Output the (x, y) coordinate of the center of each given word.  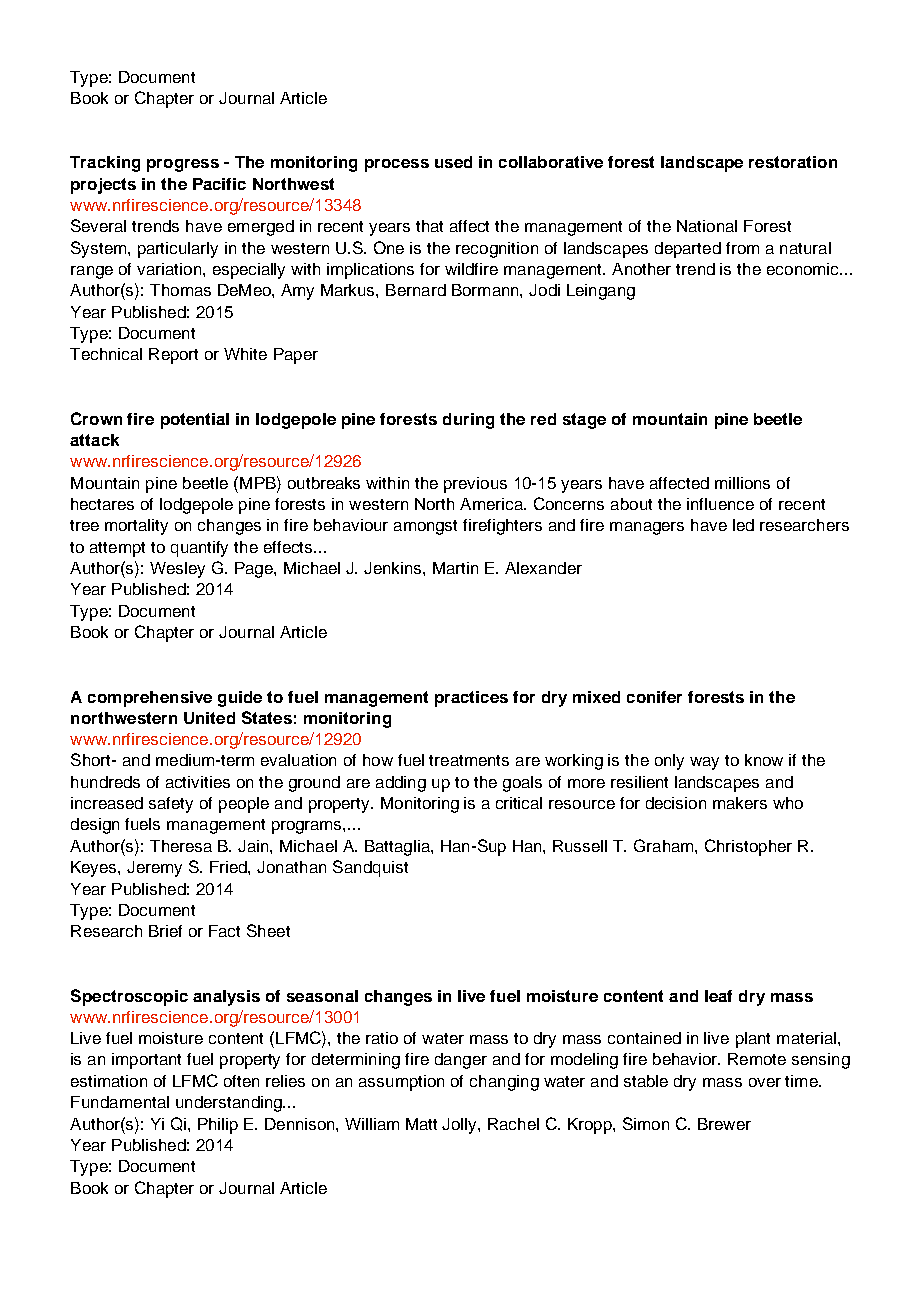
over (765, 1082)
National (707, 226)
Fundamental (120, 1102)
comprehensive (150, 699)
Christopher (748, 847)
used (453, 162)
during (468, 421)
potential (195, 421)
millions (742, 483)
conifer (654, 697)
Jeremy (154, 869)
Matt (421, 1124)
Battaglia (398, 848)
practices (471, 699)
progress (183, 165)
